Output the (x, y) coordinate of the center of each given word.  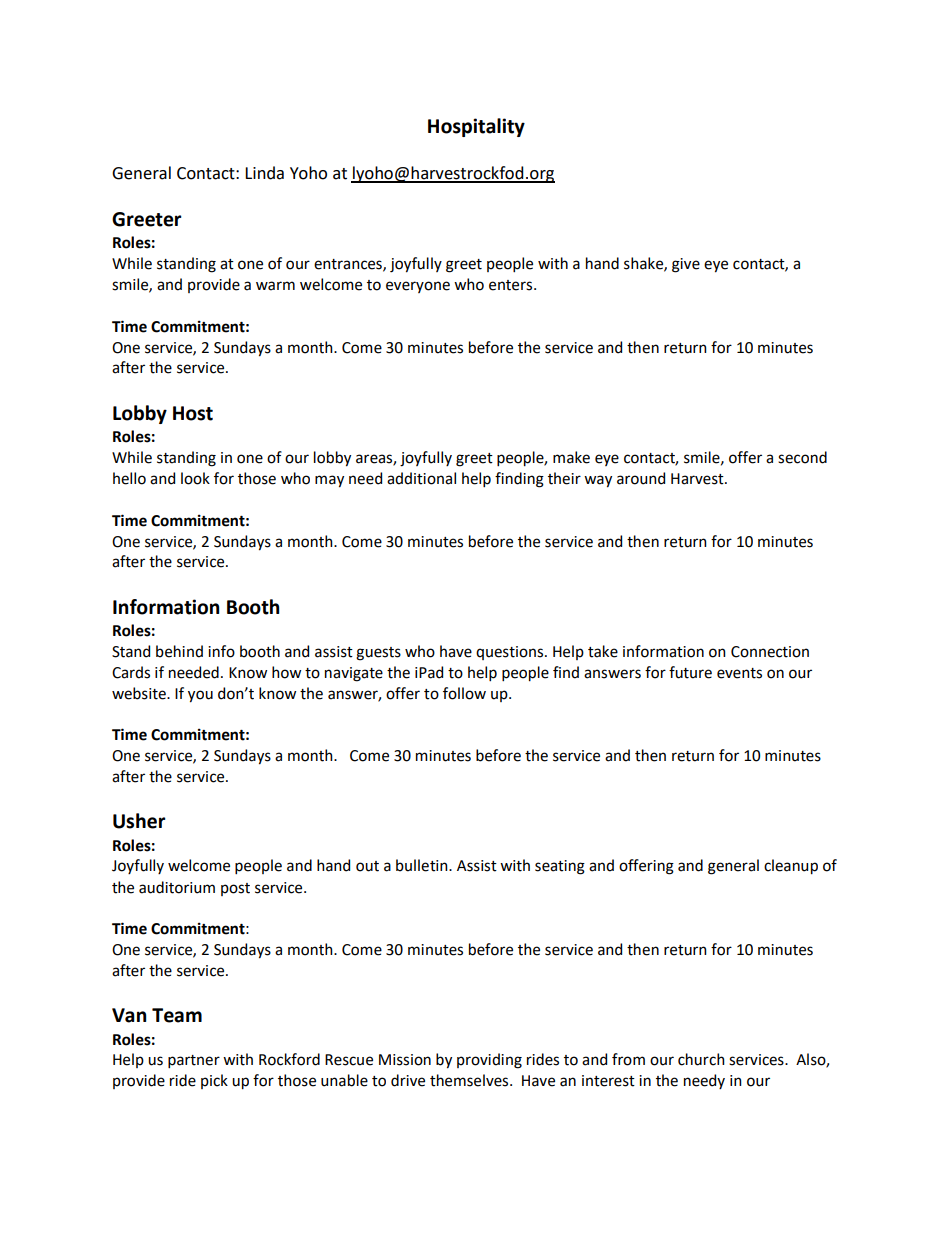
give (686, 265)
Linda (264, 173)
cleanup (791, 867)
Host (193, 413)
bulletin (423, 865)
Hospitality (476, 127)
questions (511, 653)
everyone (418, 287)
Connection (770, 652)
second (802, 457)
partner (194, 1061)
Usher (139, 821)
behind (179, 651)
